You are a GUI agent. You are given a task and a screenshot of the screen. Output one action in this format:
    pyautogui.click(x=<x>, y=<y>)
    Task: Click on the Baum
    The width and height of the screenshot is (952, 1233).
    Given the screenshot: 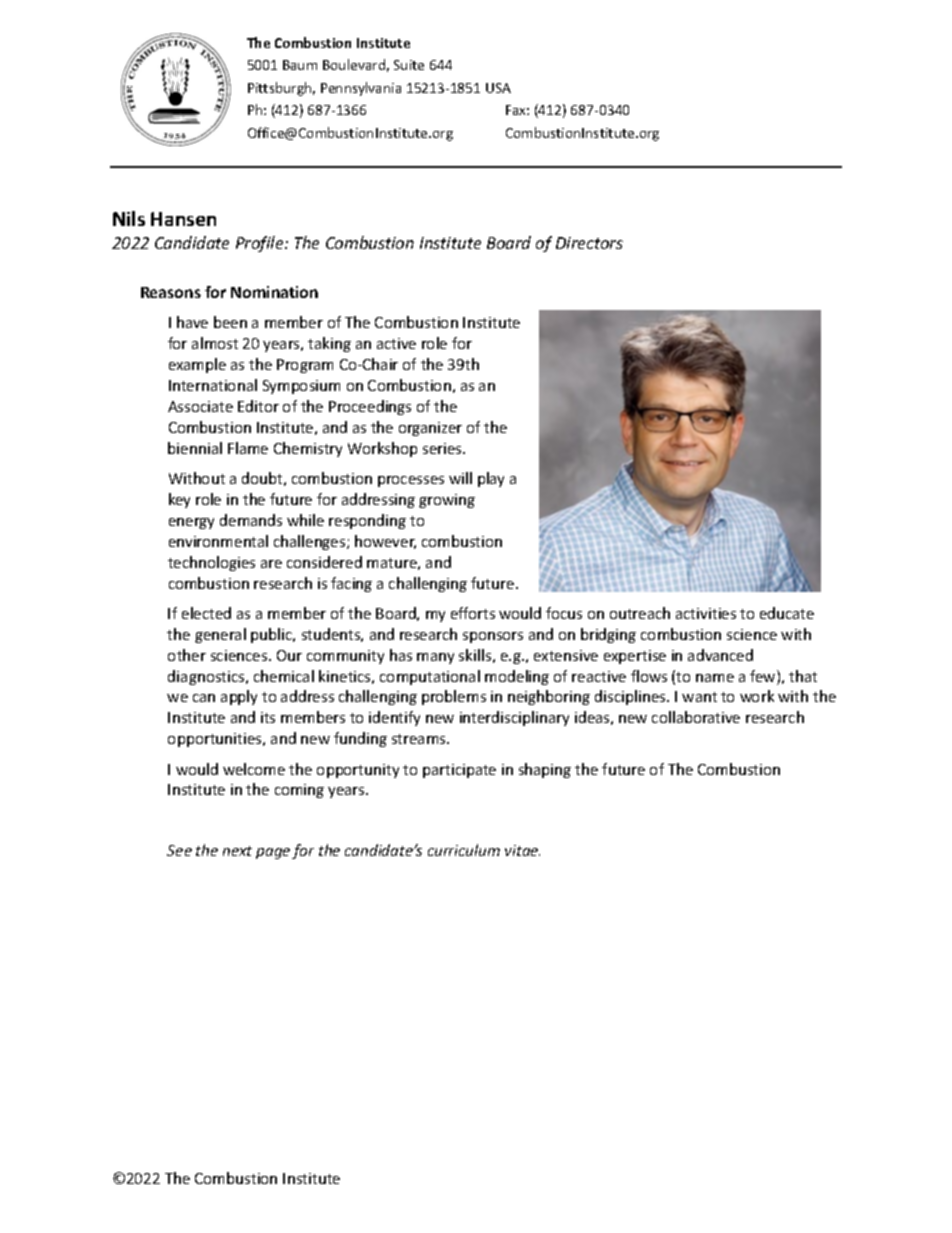 What is the action you would take?
    pyautogui.click(x=300, y=65)
